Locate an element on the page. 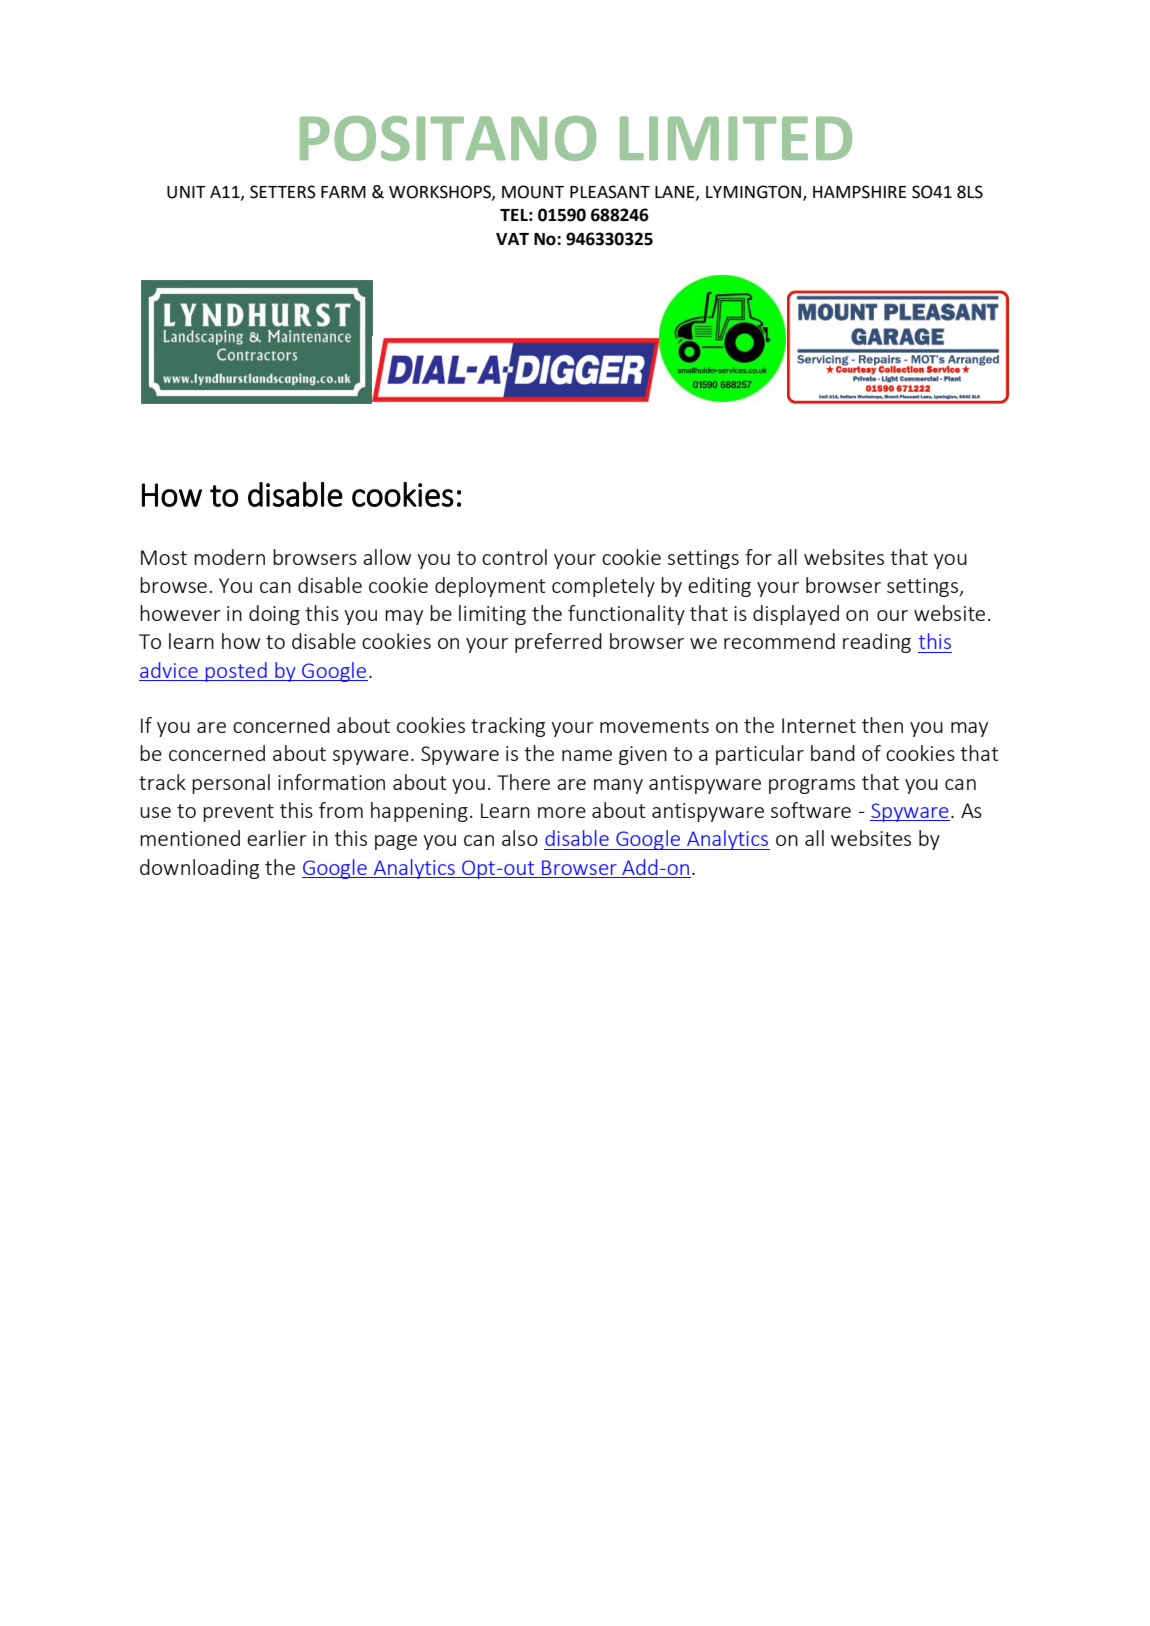 Image resolution: width=1150 pixels, height=1626 pixels. LIMITED is located at coordinates (736, 138).
